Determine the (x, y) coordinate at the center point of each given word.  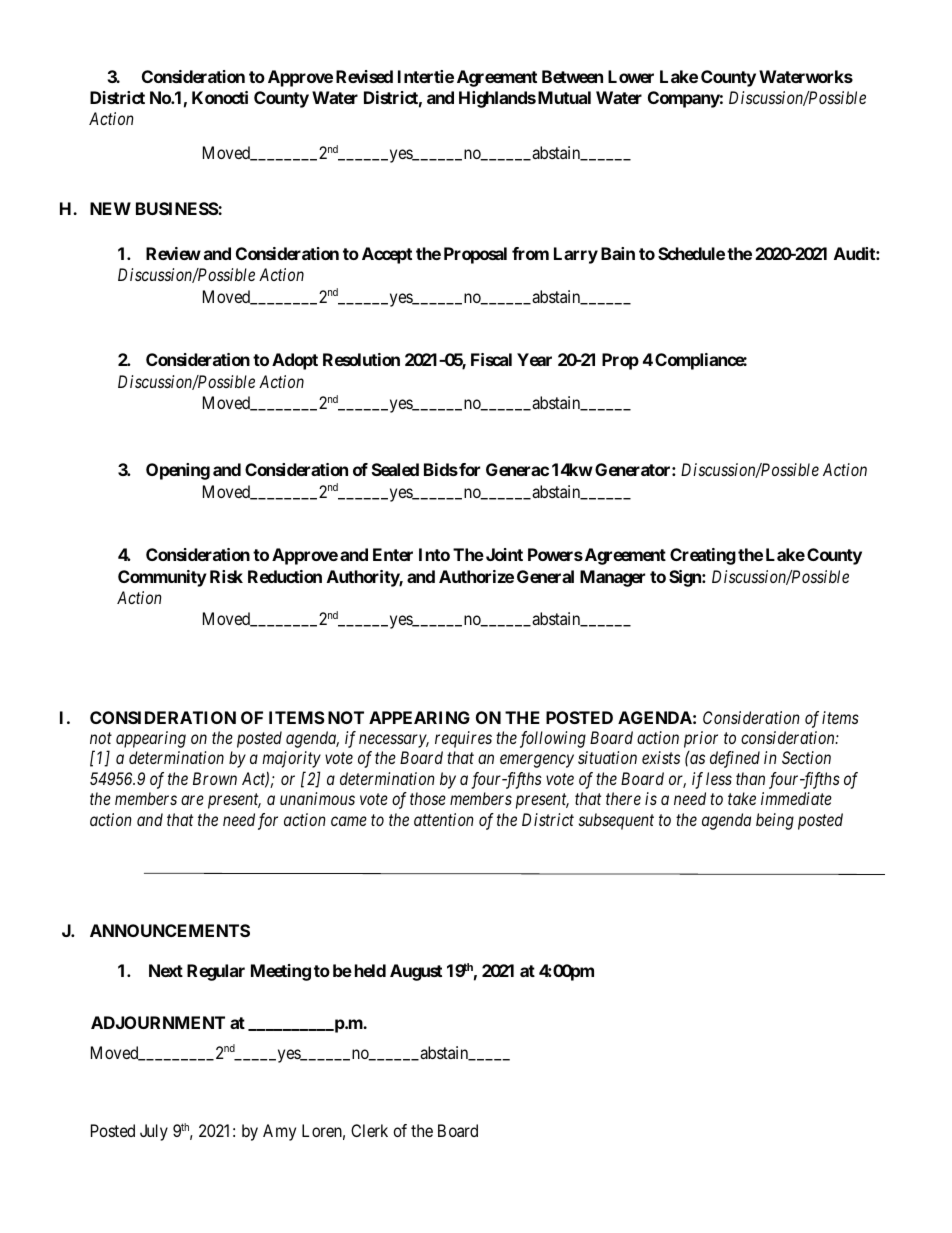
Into (434, 554)
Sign (686, 578)
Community (162, 578)
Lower (631, 76)
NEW (110, 208)
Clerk (369, 1130)
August (416, 972)
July (154, 1132)
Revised (364, 76)
